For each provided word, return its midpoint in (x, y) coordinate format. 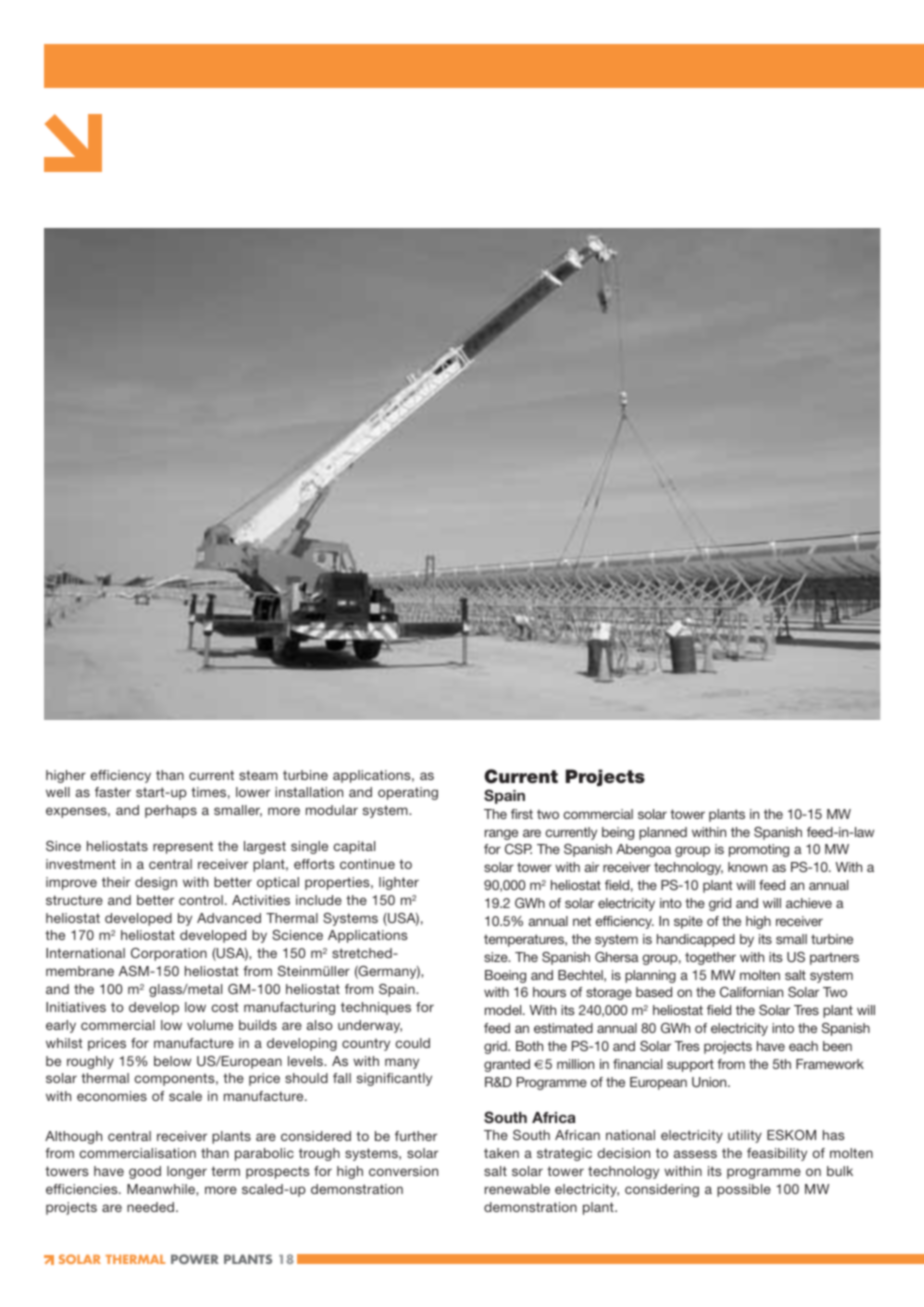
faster (113, 792)
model (504, 1010)
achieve (809, 903)
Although (73, 1137)
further (416, 1136)
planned (663, 833)
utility (745, 1136)
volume (210, 1025)
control (201, 900)
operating (408, 793)
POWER (195, 1259)
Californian (751, 992)
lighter (399, 883)
